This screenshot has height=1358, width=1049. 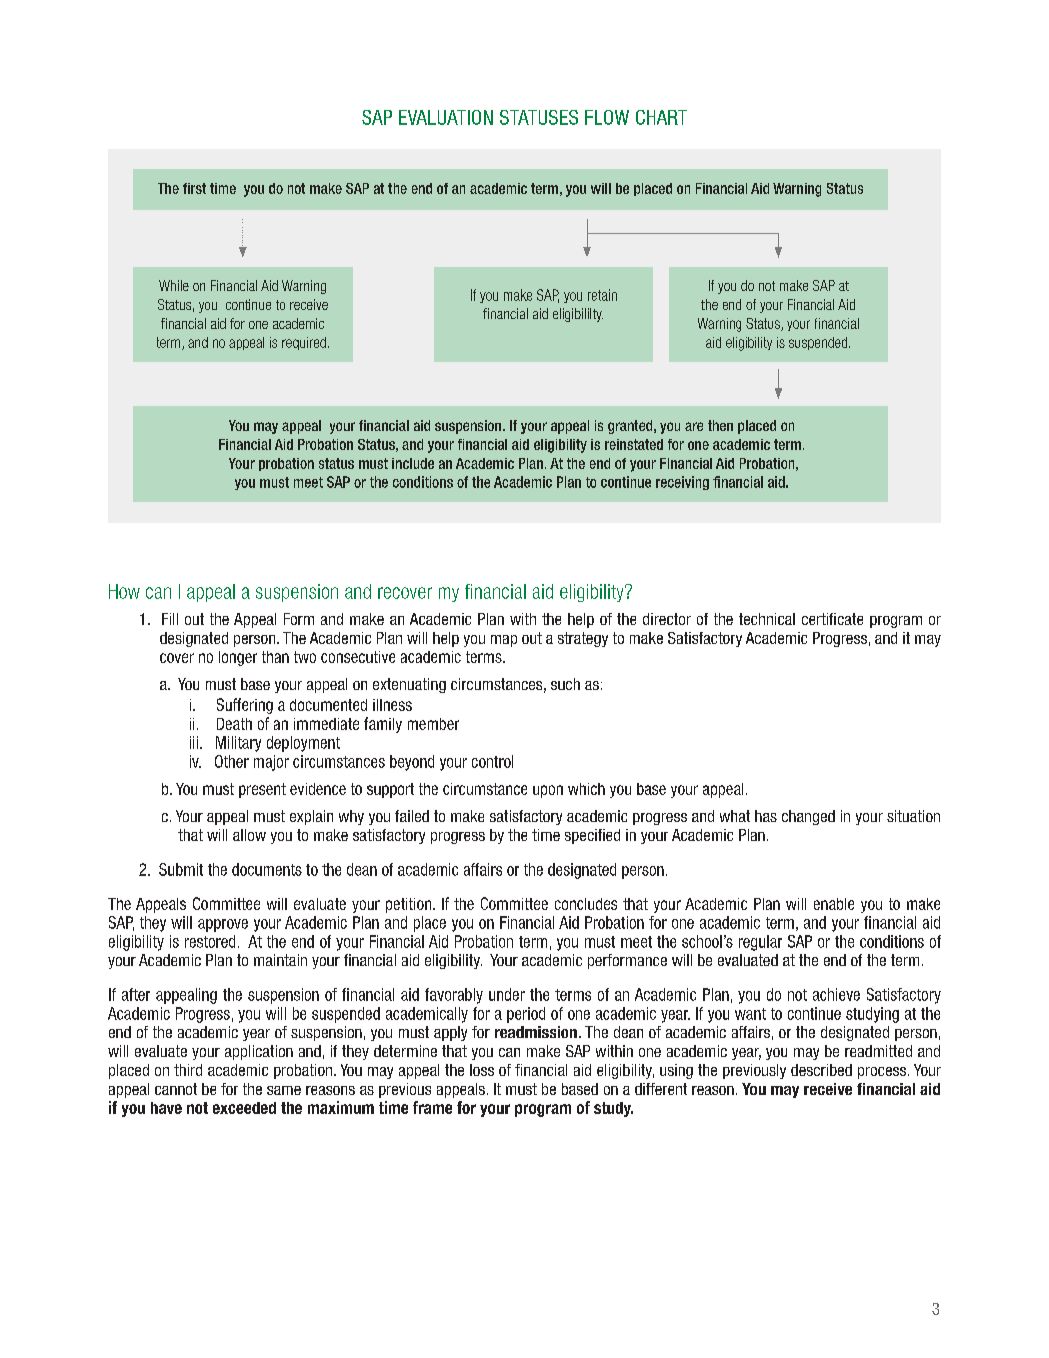 I want to click on loss, so click(x=482, y=1070).
